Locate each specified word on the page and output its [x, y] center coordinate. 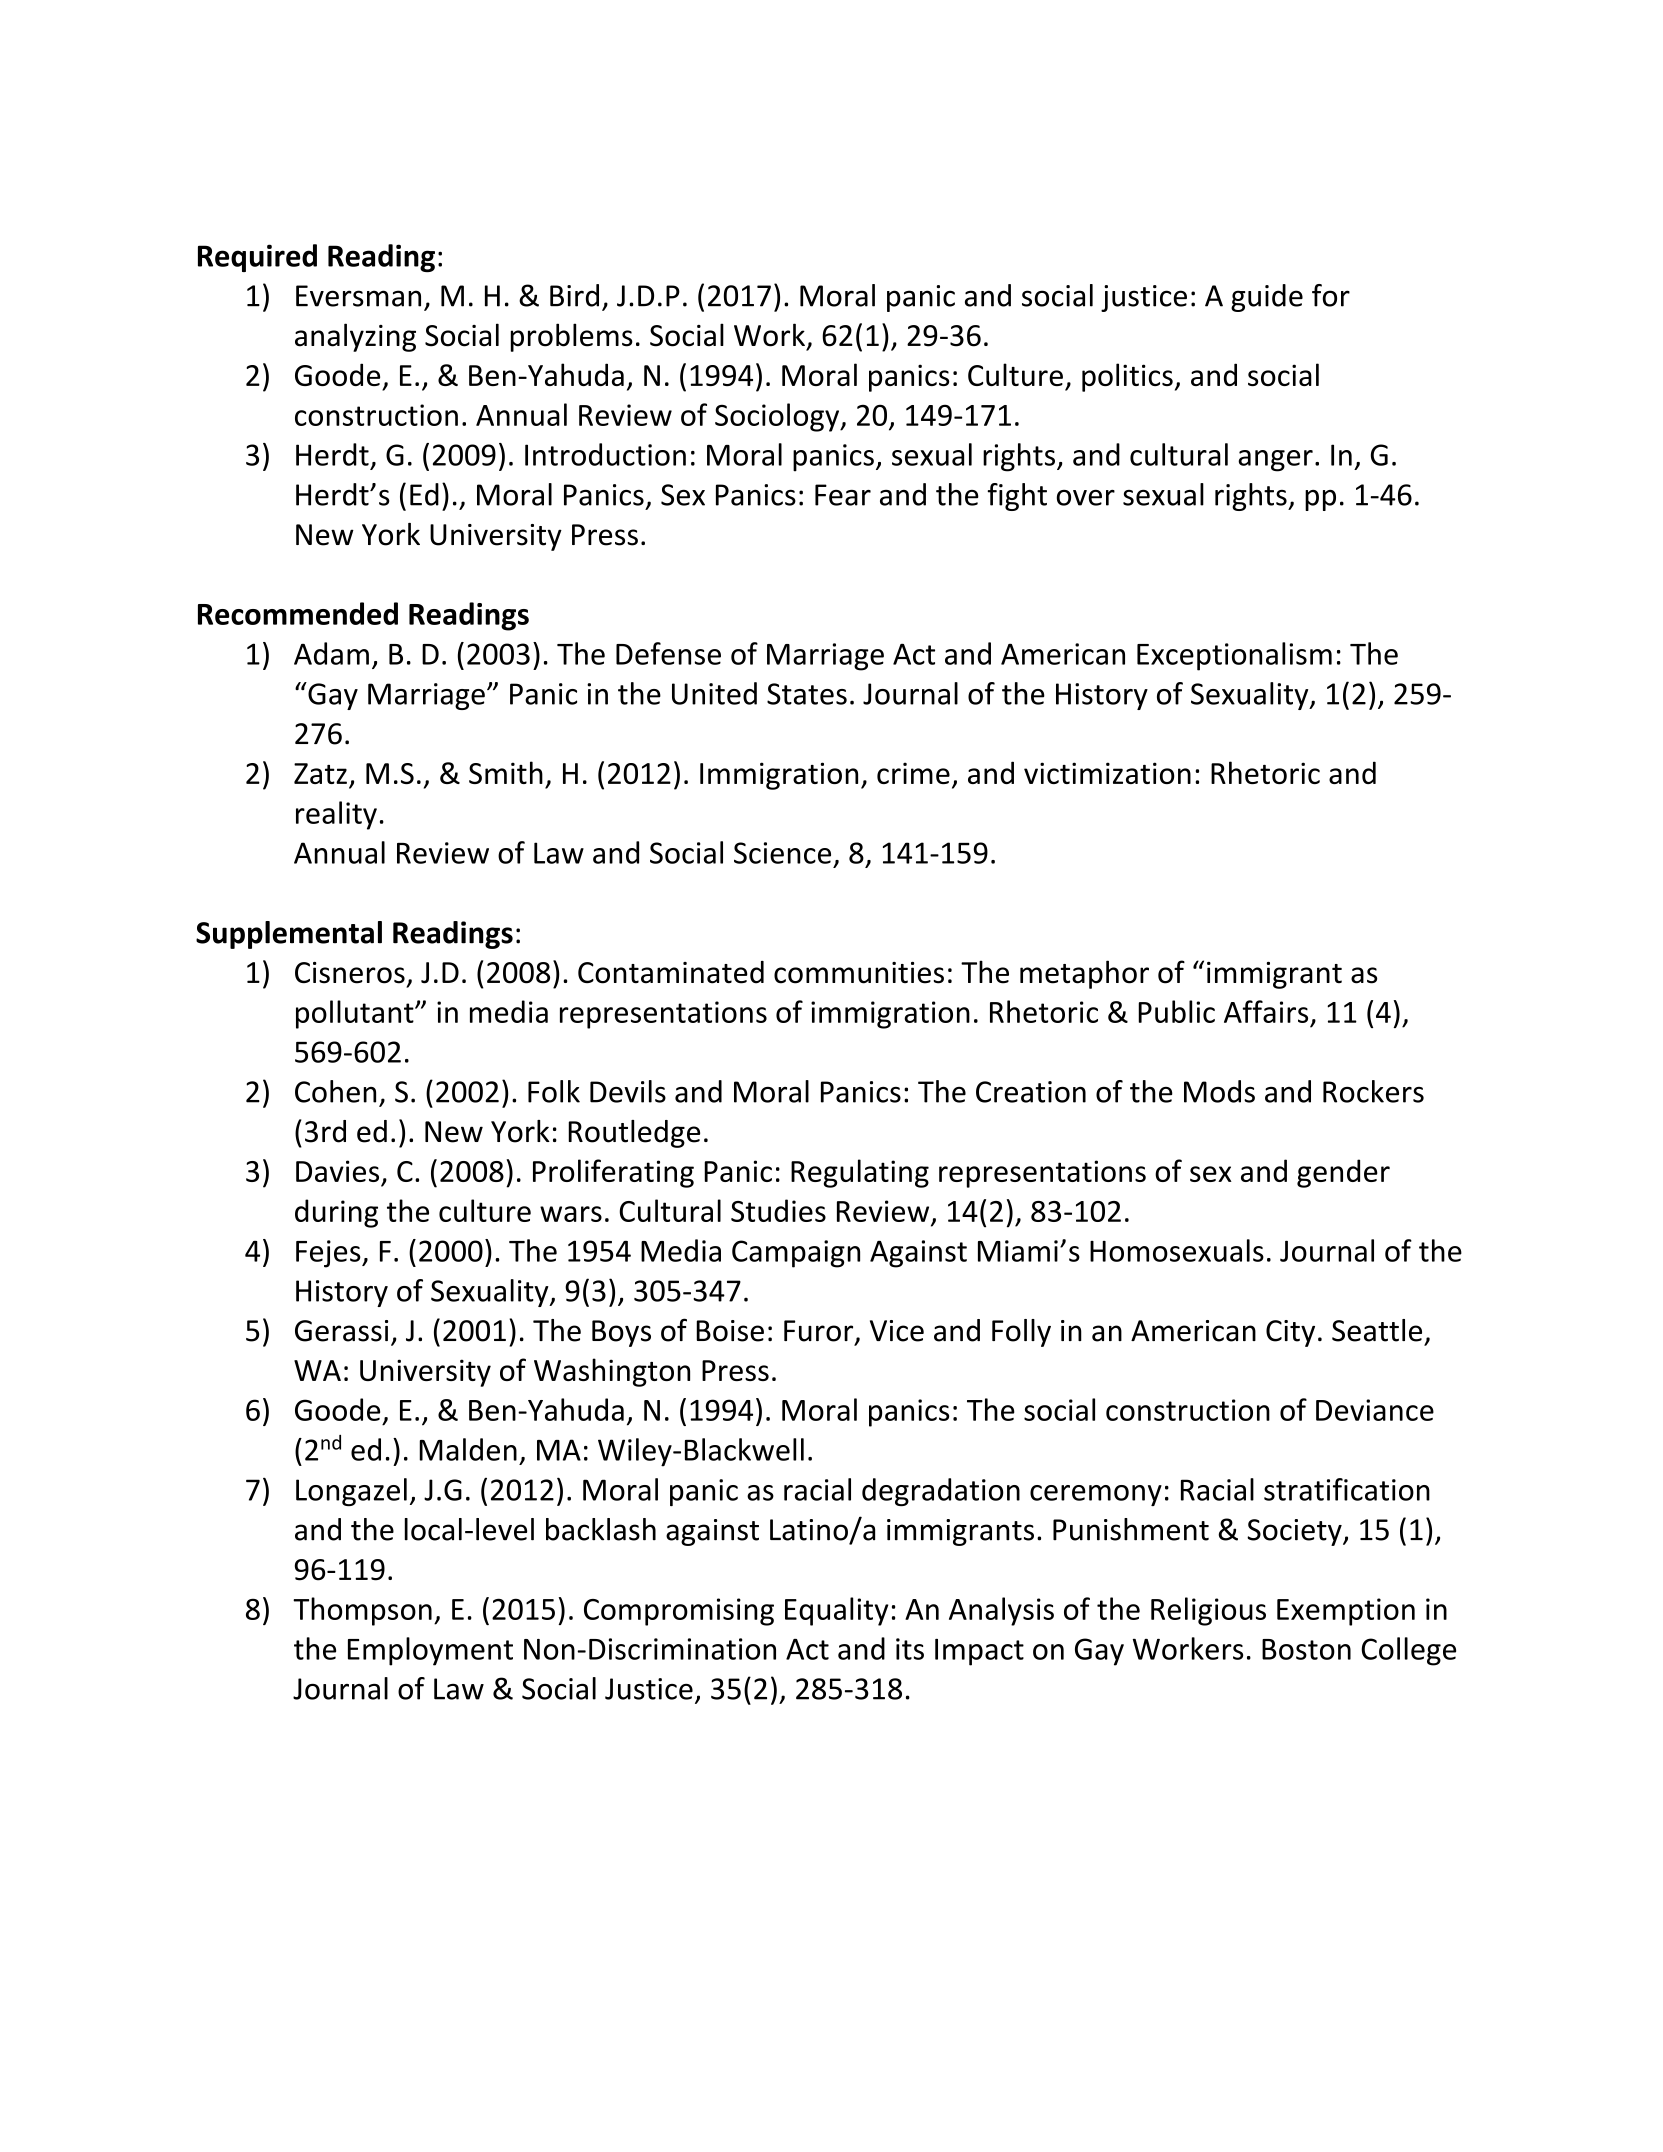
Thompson [362, 1611]
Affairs [1266, 1011]
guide [1267, 298]
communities [859, 973]
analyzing [355, 337]
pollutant [356, 1014]
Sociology [778, 417]
